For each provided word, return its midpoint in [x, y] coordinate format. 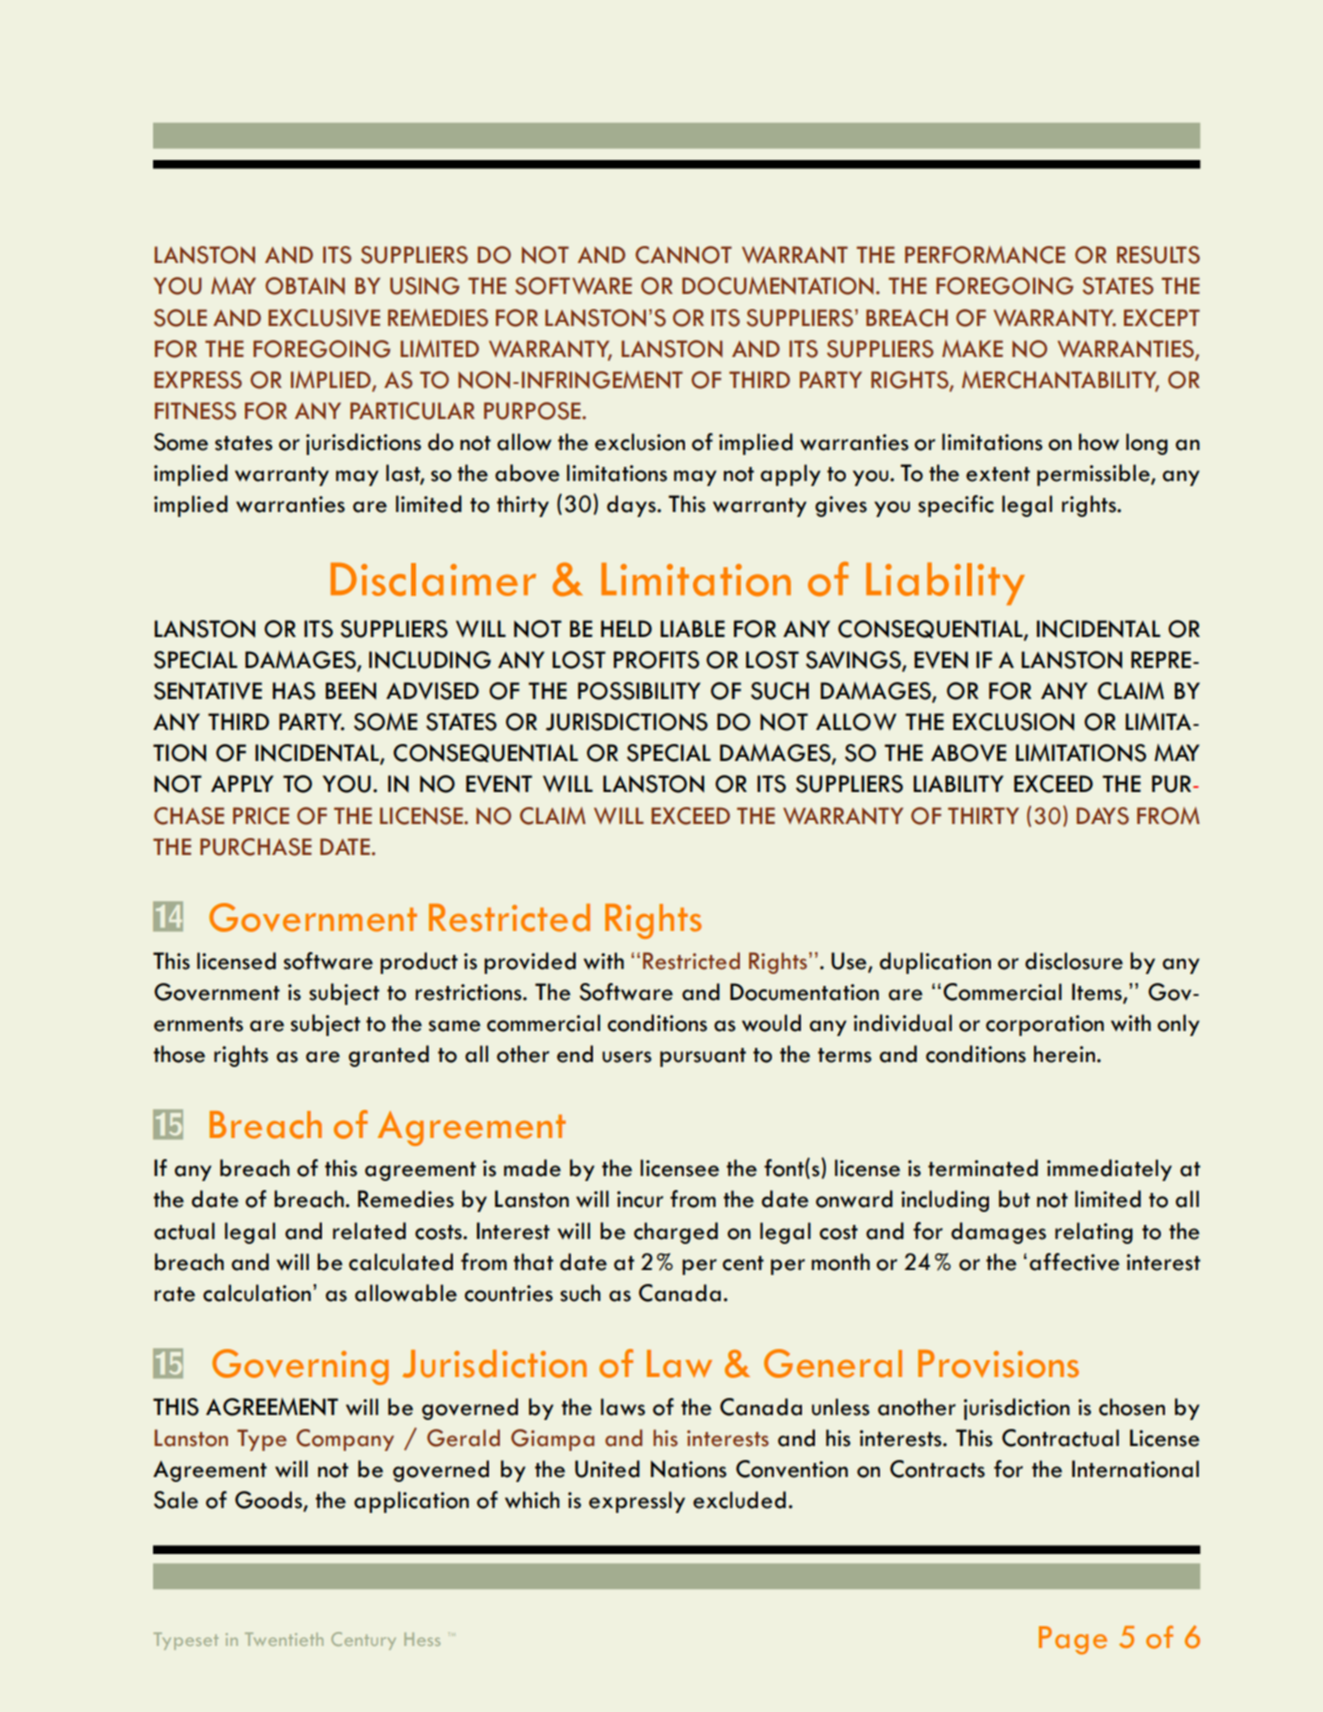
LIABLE [692, 628]
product [419, 963]
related [369, 1231]
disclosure [1074, 961]
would [771, 1023]
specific [956, 506]
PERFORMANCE [985, 255]
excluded [739, 1500]
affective [1075, 1262]
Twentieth [284, 1639]
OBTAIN [305, 286]
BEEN [350, 691]
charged [676, 1233]
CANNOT [683, 255]
